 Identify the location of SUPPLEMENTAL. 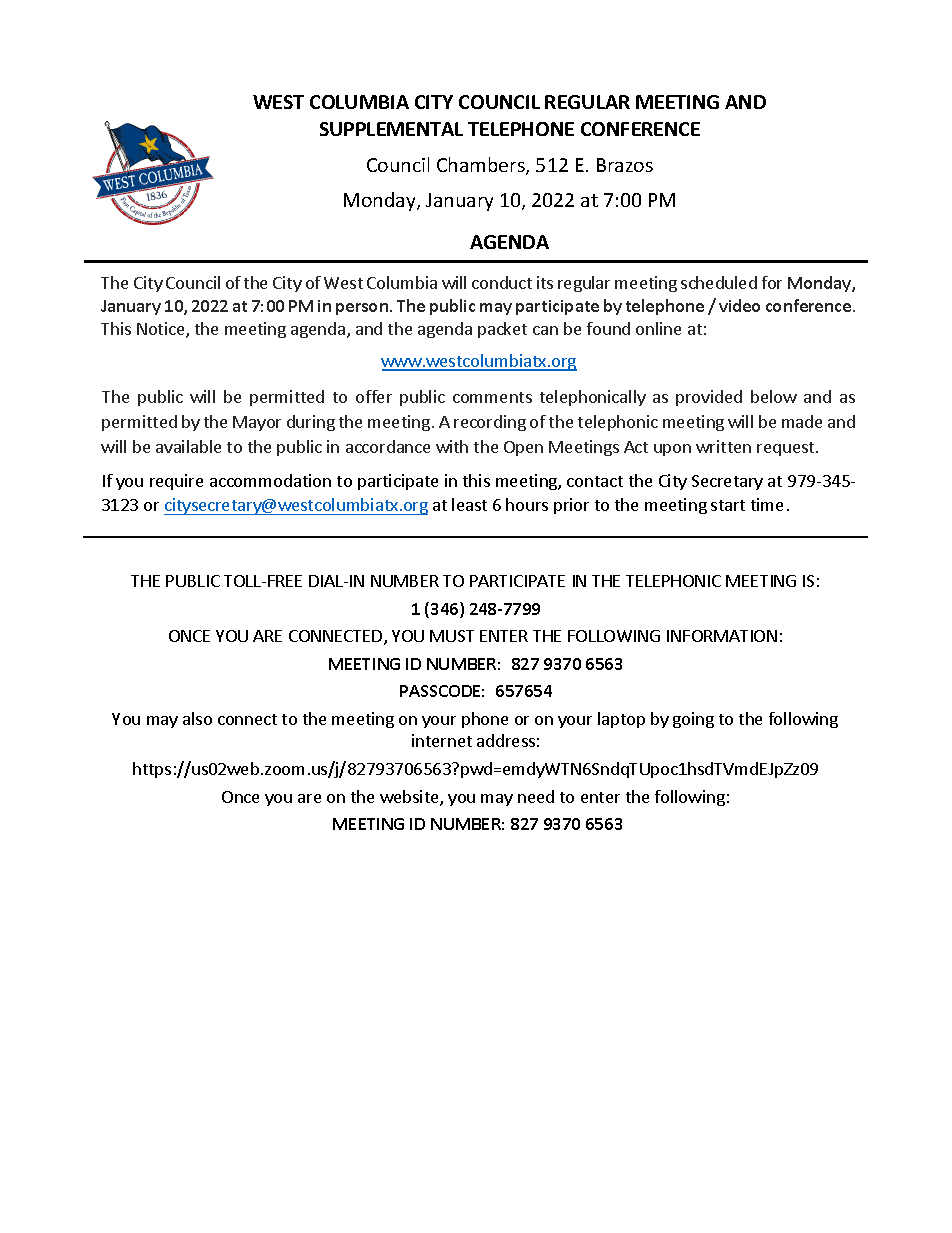
(391, 129).
